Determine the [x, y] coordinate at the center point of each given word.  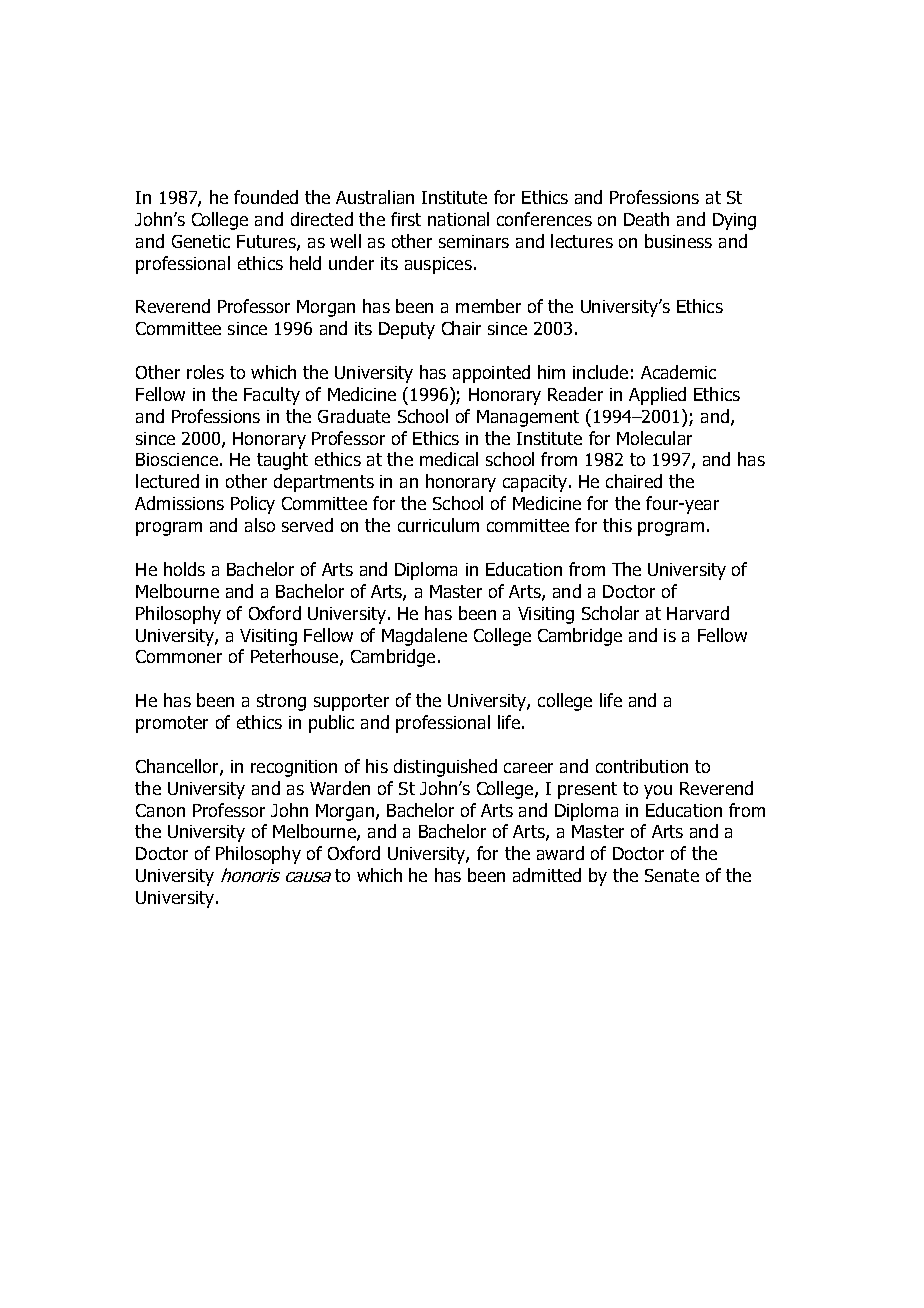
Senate [672, 875]
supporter [351, 702]
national [458, 219]
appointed [491, 374]
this [617, 525]
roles [205, 372]
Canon [160, 810]
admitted [547, 875]
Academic [678, 372]
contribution [642, 766]
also [260, 525]
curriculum [438, 525]
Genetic [201, 241]
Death [646, 219]
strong [281, 702]
